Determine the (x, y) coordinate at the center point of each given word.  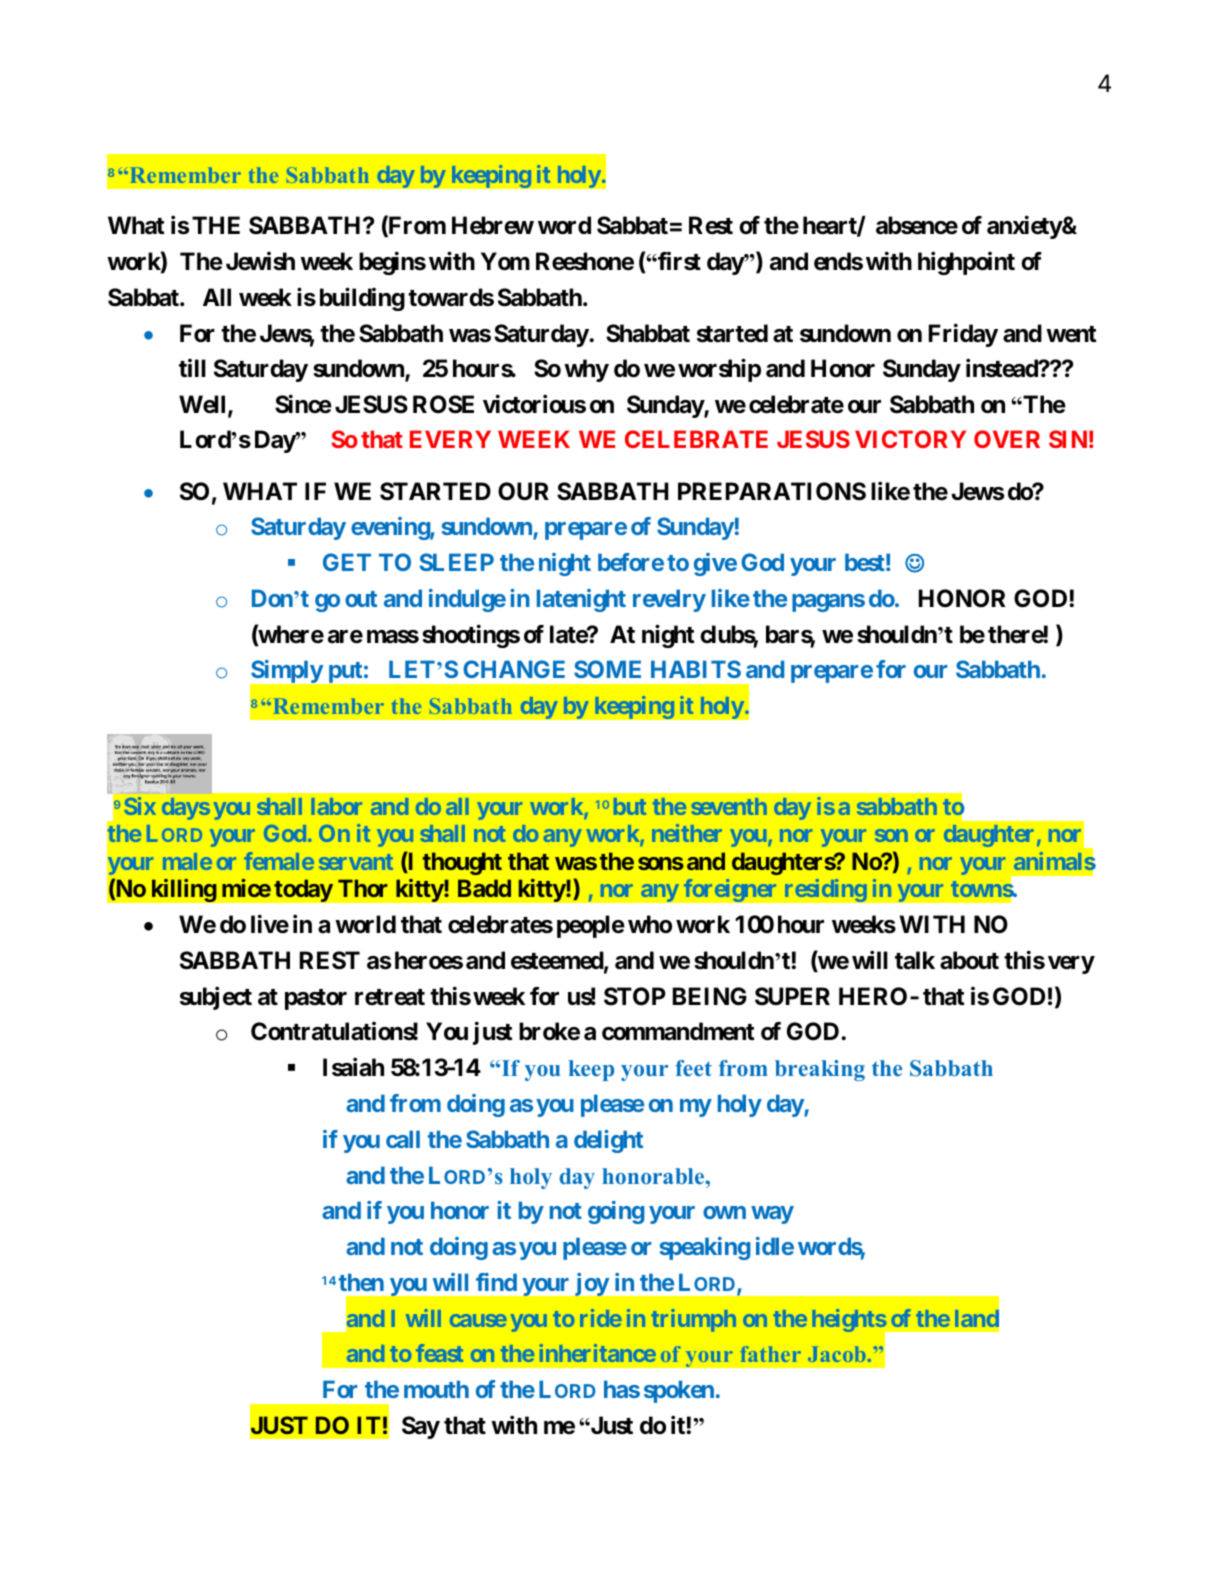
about (969, 960)
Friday (963, 335)
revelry (669, 600)
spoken (679, 1391)
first (678, 261)
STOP (635, 996)
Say (421, 1427)
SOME (607, 669)
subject (216, 998)
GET (347, 562)
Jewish (260, 261)
